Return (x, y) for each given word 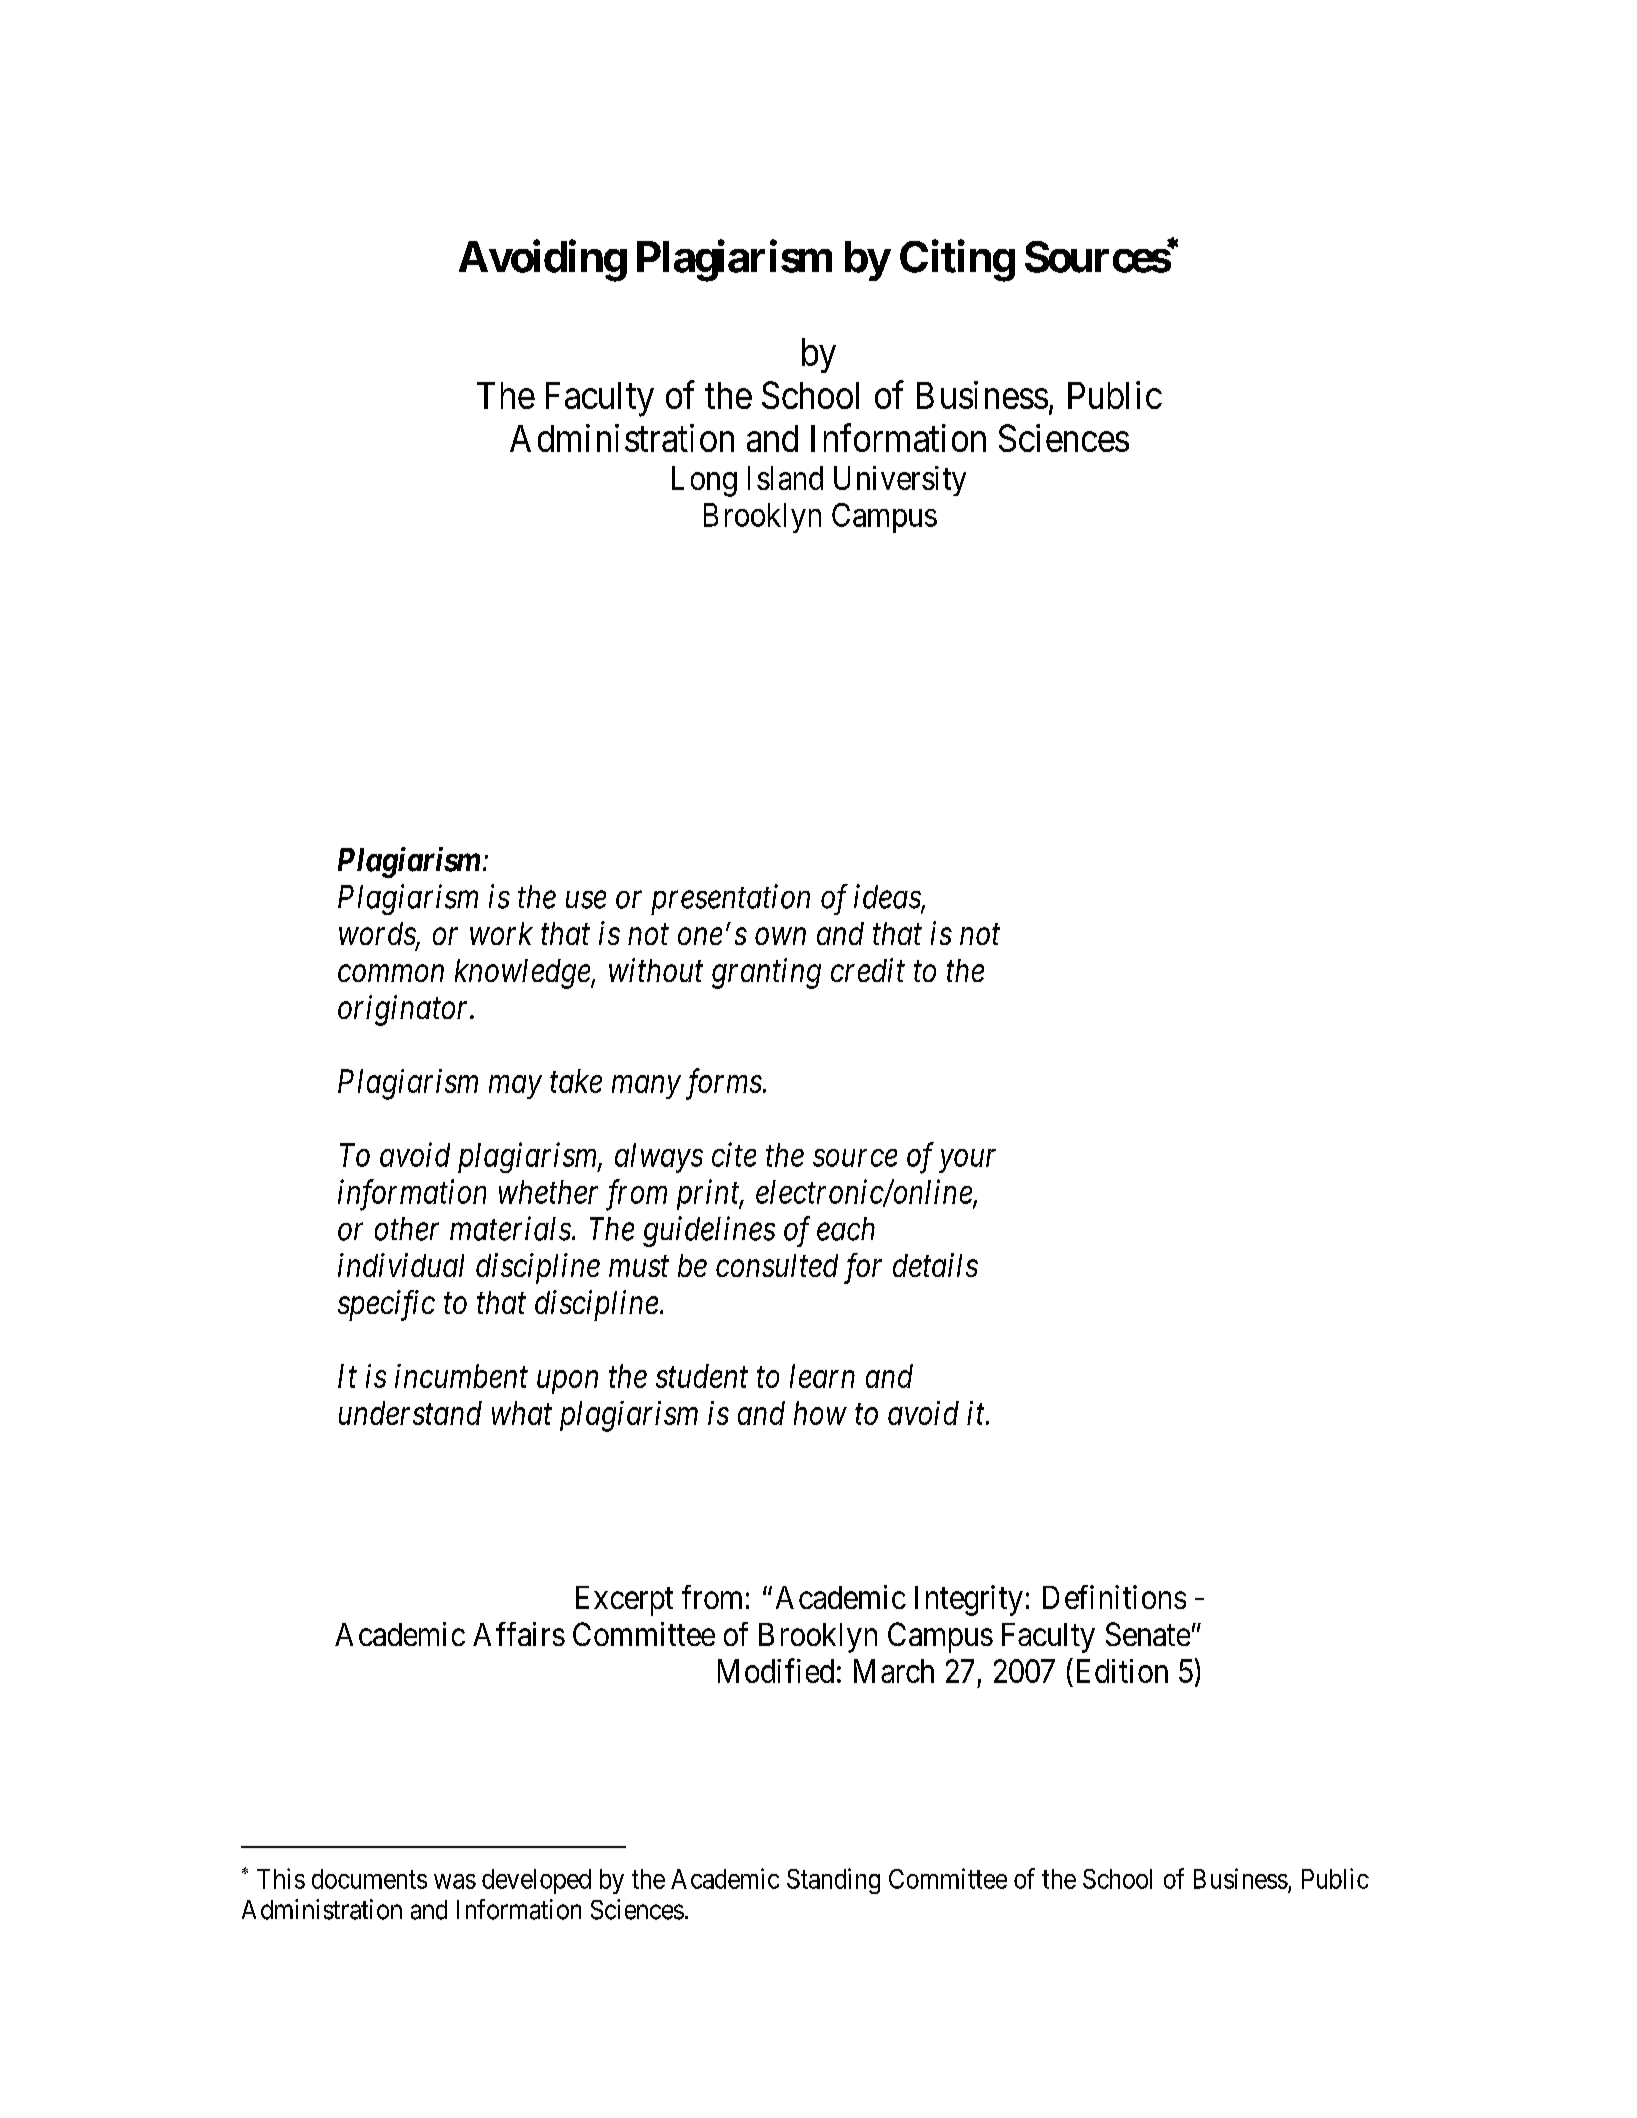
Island (785, 478)
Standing (833, 1881)
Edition (1120, 1670)
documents (369, 1879)
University (900, 481)
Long (704, 481)
